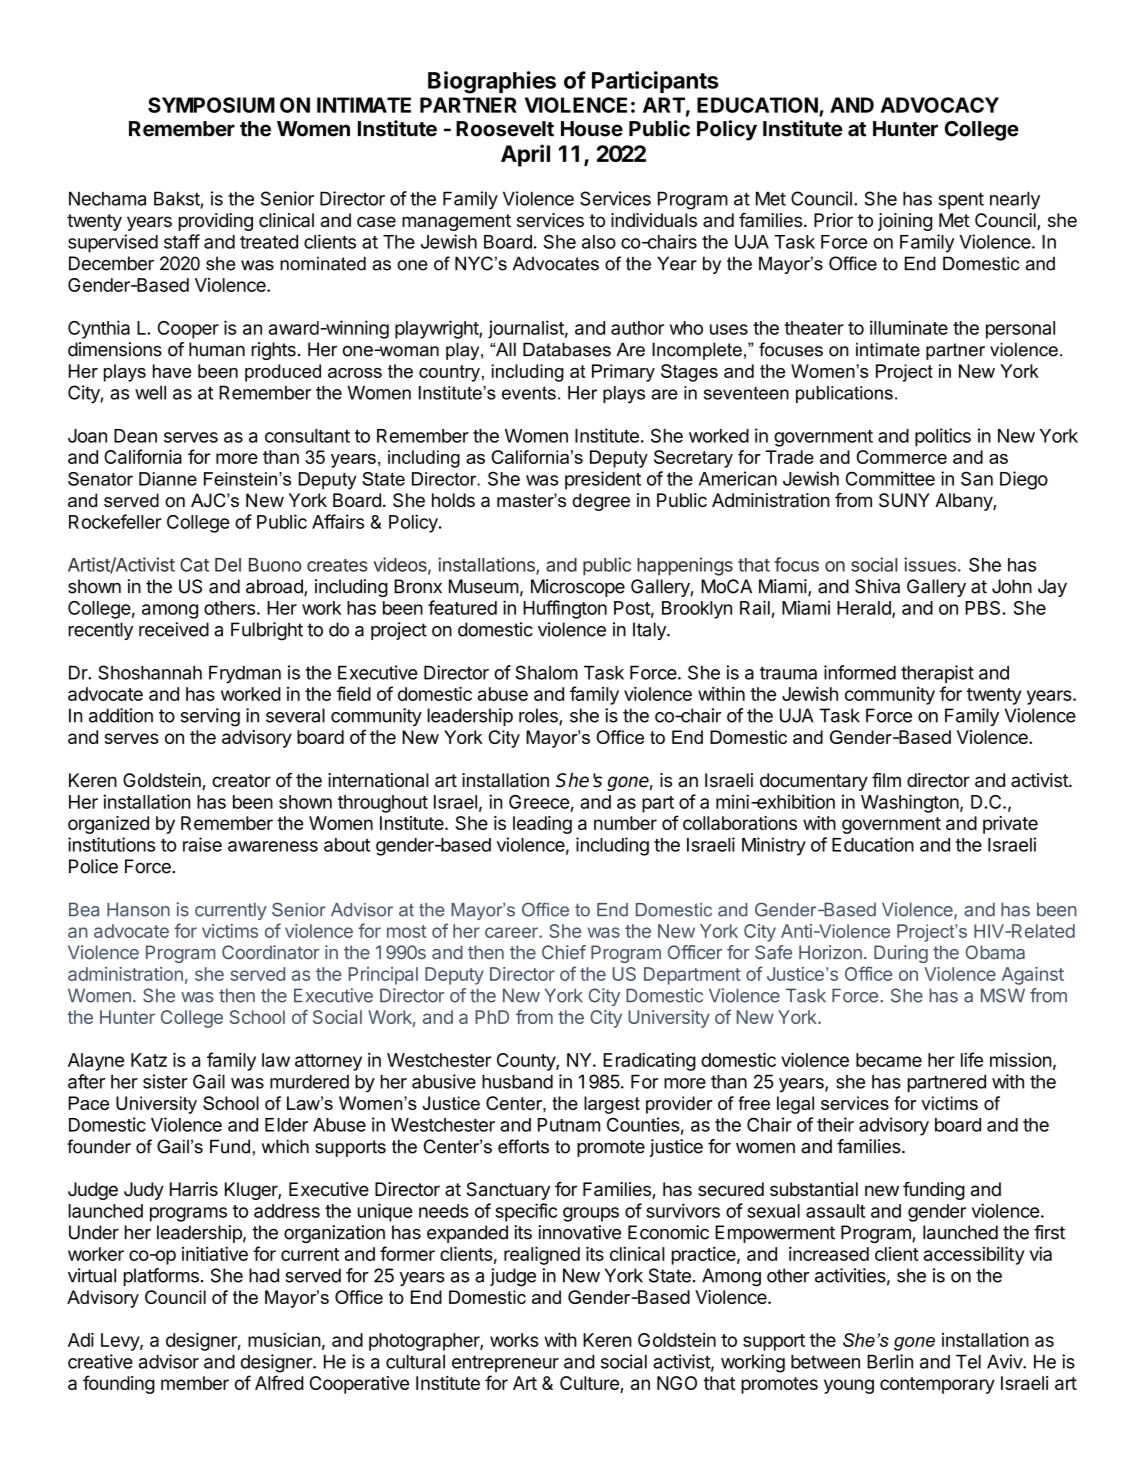 The height and width of the image is (1483, 1146). Describe the element at coordinates (216, 222) in the image. I see `providing` at that location.
